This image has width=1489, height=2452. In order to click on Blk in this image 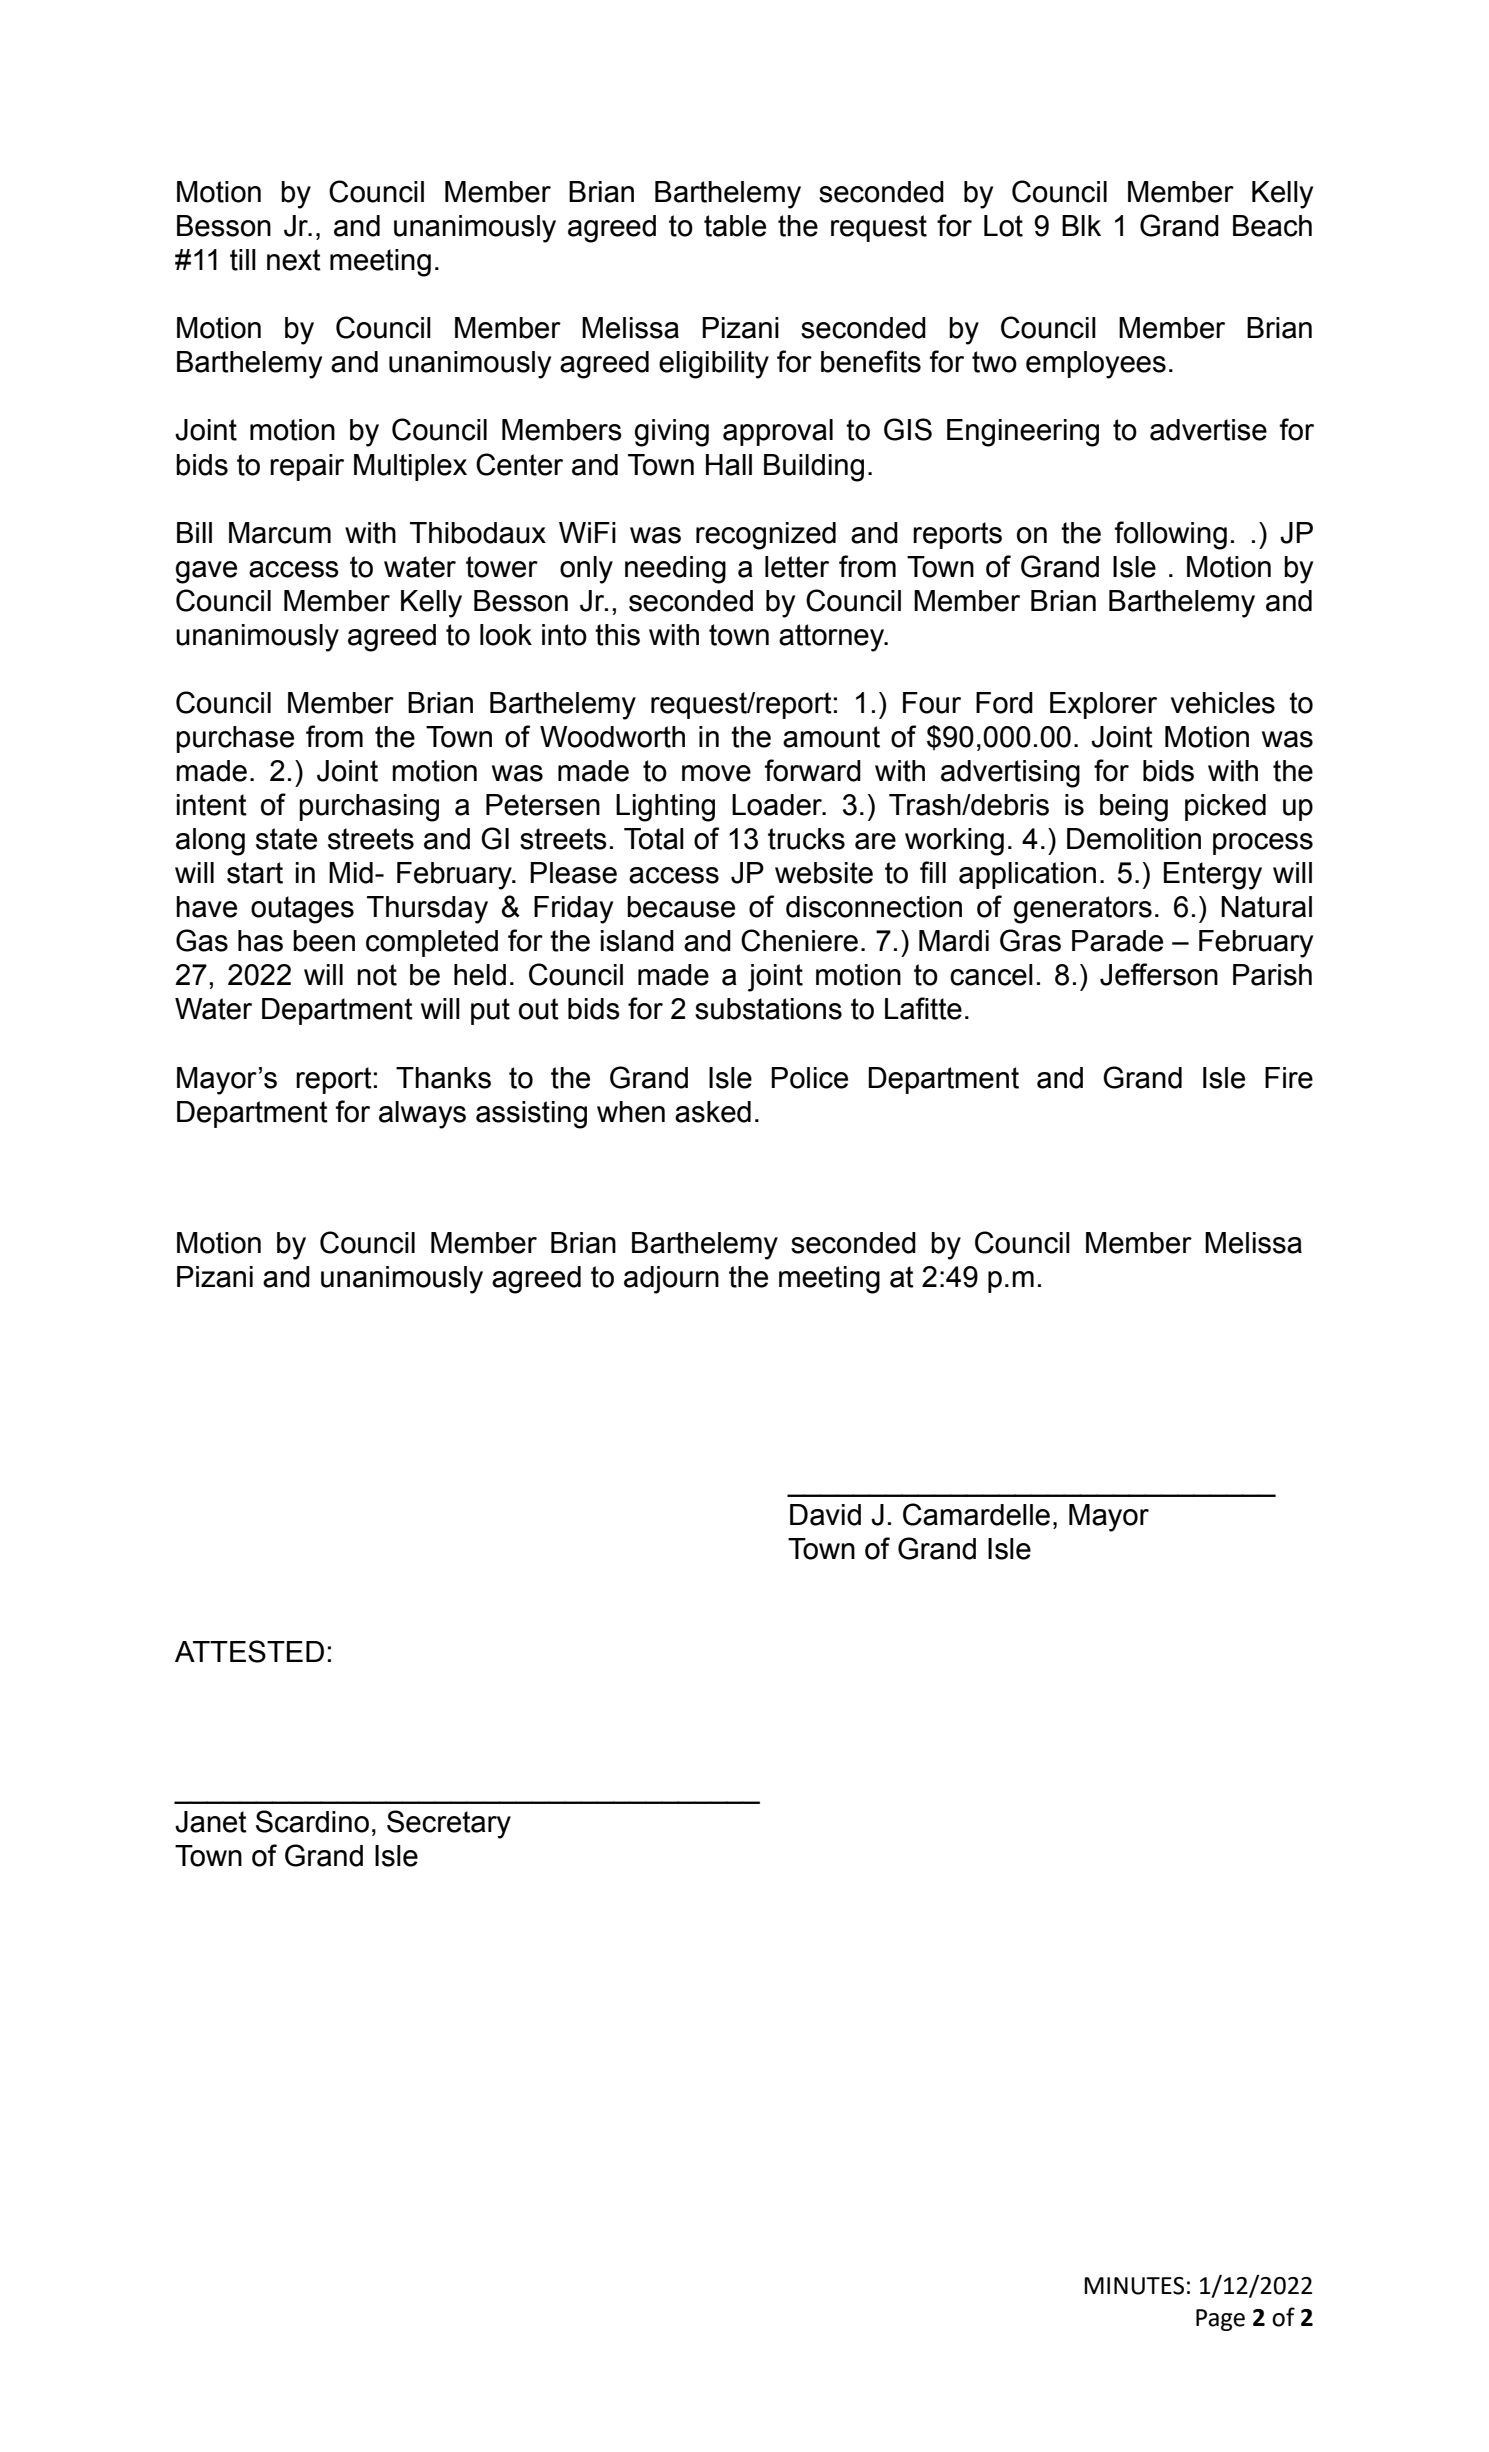, I will do `click(1081, 225)`.
